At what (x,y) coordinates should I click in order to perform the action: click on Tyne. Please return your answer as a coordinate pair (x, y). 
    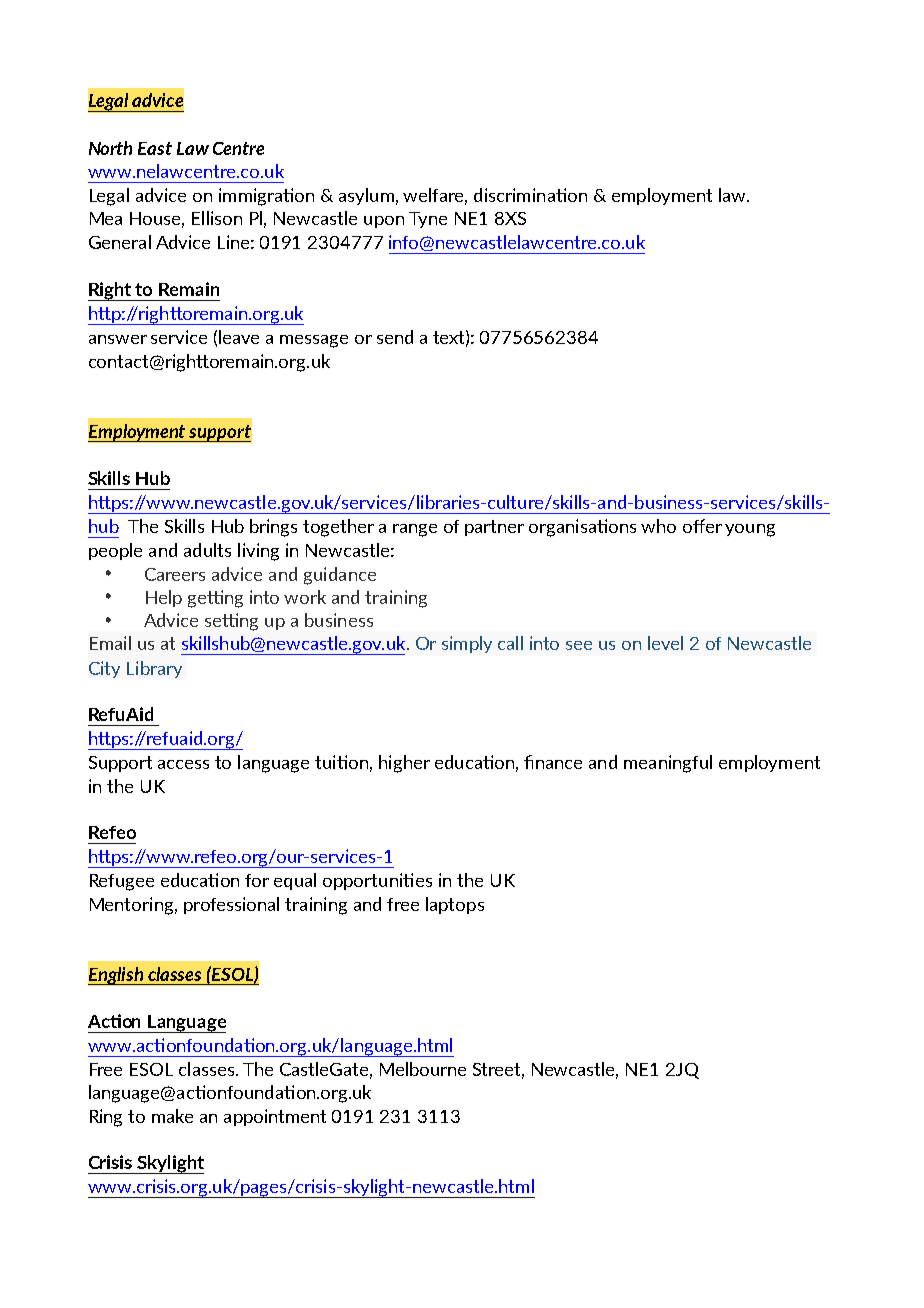
    Looking at the image, I should click on (428, 220).
